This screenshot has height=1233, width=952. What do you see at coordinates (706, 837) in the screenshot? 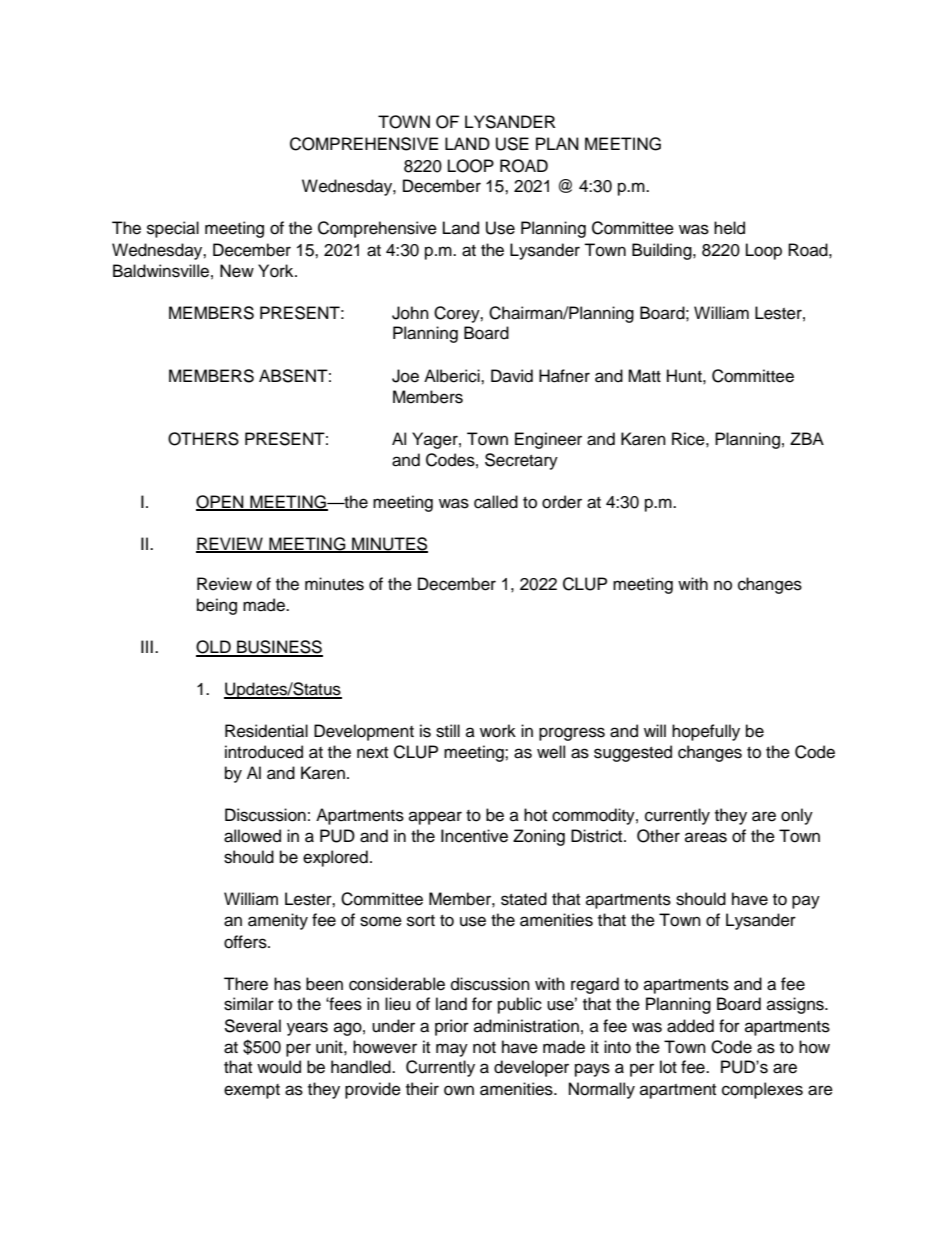
I see `areas` at bounding box center [706, 837].
